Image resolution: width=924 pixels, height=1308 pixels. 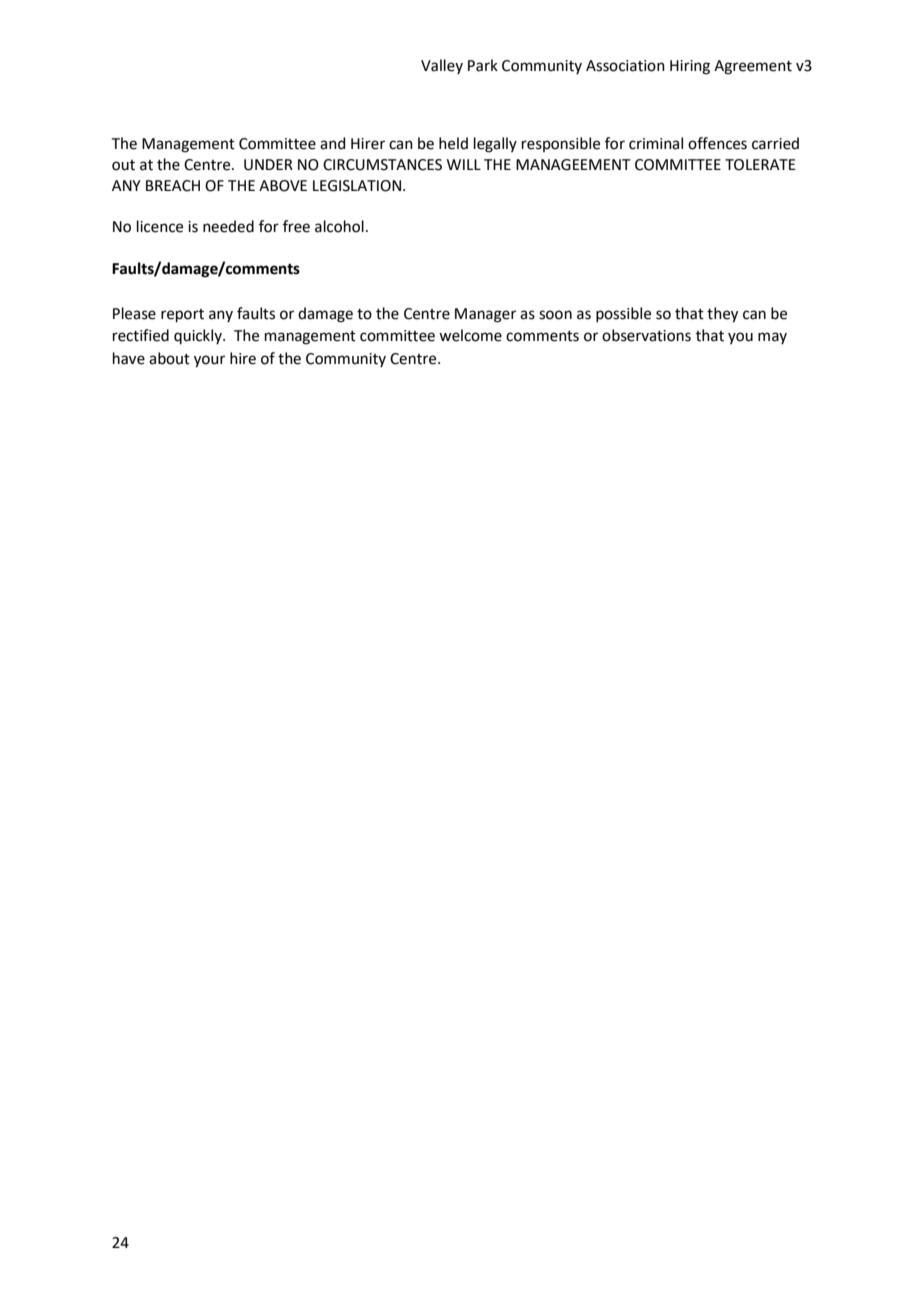 What do you see at coordinates (483, 65) in the document?
I see `Park` at bounding box center [483, 65].
